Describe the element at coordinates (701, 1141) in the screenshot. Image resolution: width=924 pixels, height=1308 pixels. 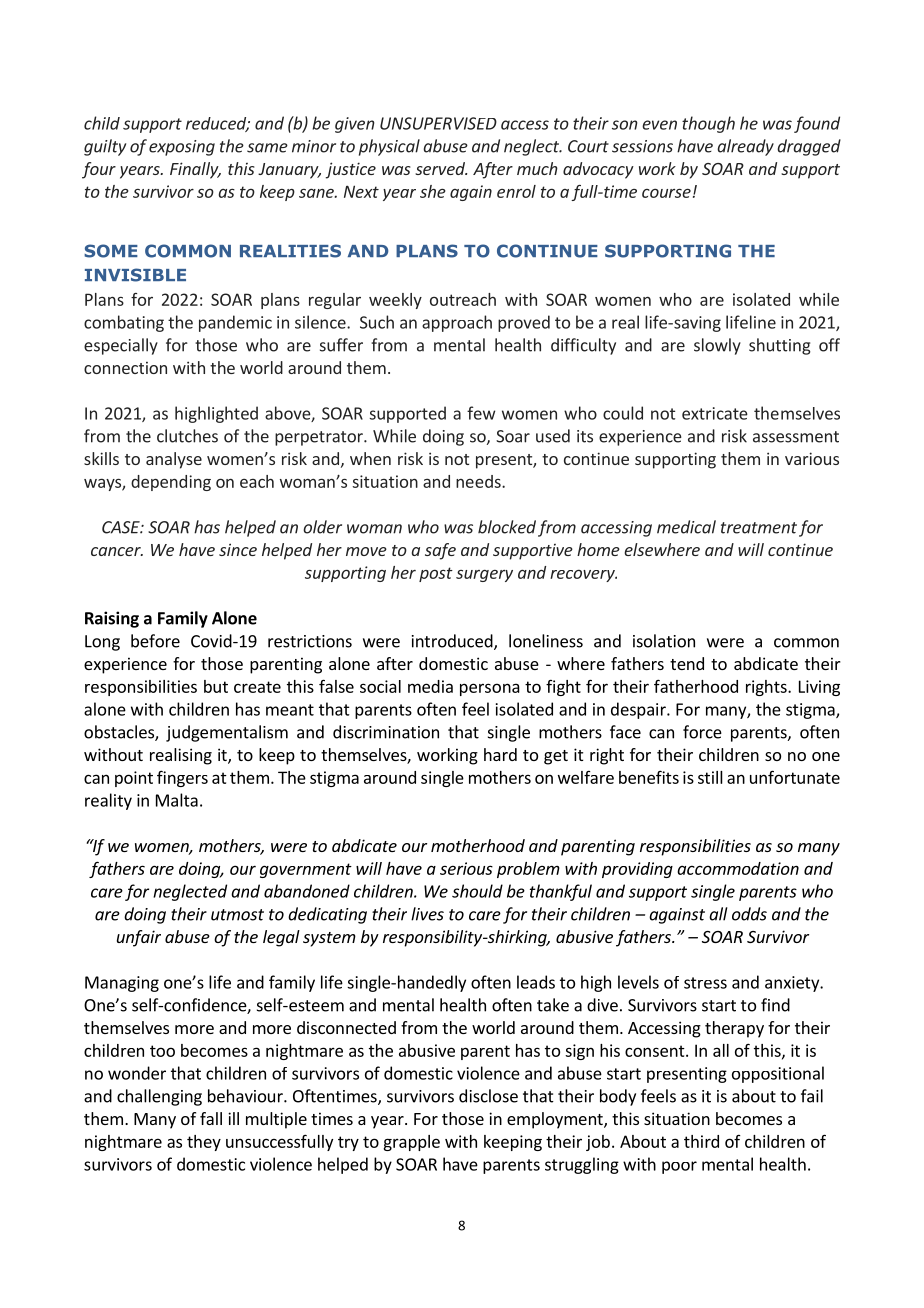
I see `third` at that location.
